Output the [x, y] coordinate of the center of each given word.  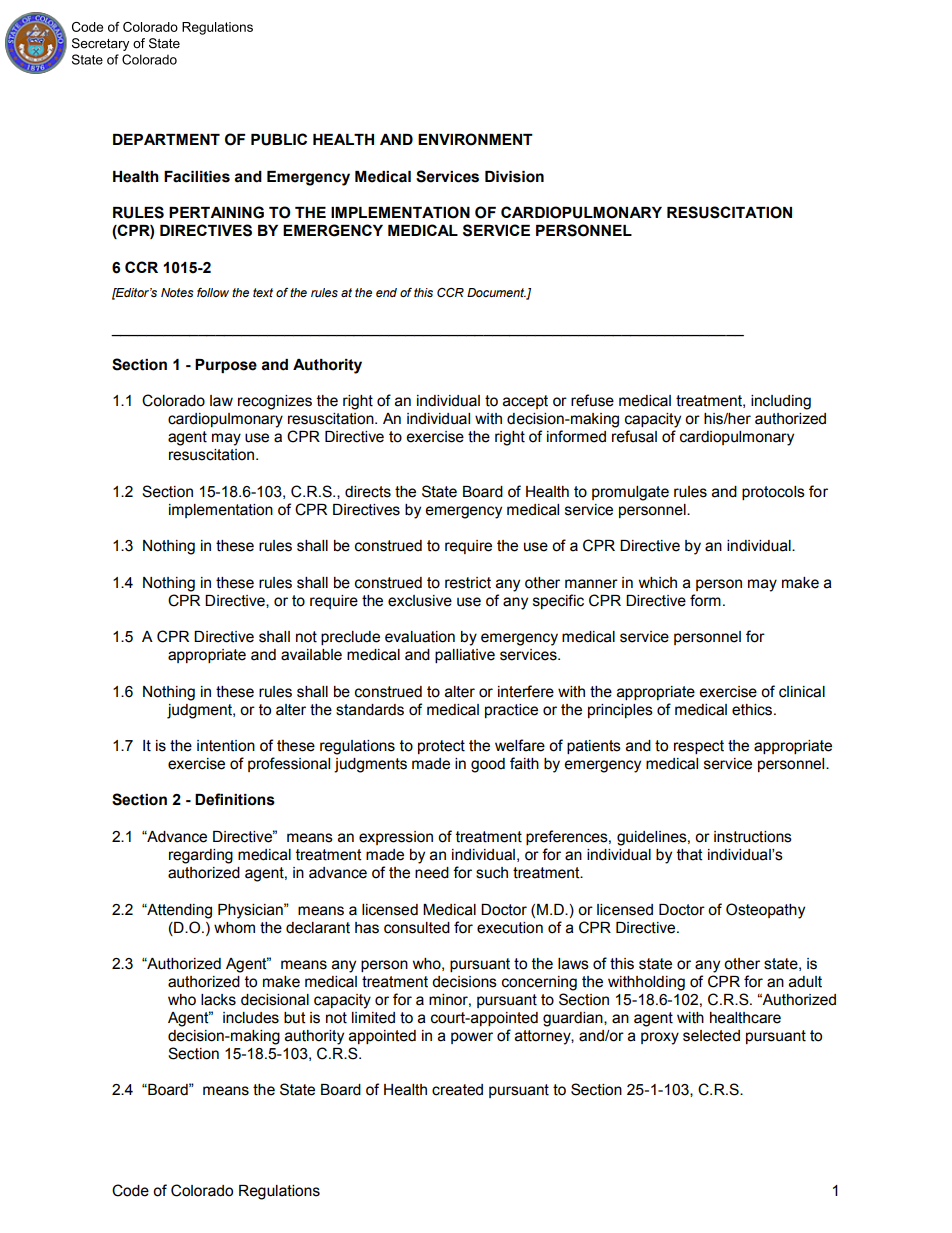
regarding [201, 856]
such [492, 873]
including [781, 402]
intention [226, 746]
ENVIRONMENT [475, 139]
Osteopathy [765, 911]
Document [497, 294]
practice [511, 711]
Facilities [197, 177]
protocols [773, 493]
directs [368, 492]
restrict [468, 583]
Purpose [226, 366]
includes [251, 1018]
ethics [753, 710]
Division [514, 177]
